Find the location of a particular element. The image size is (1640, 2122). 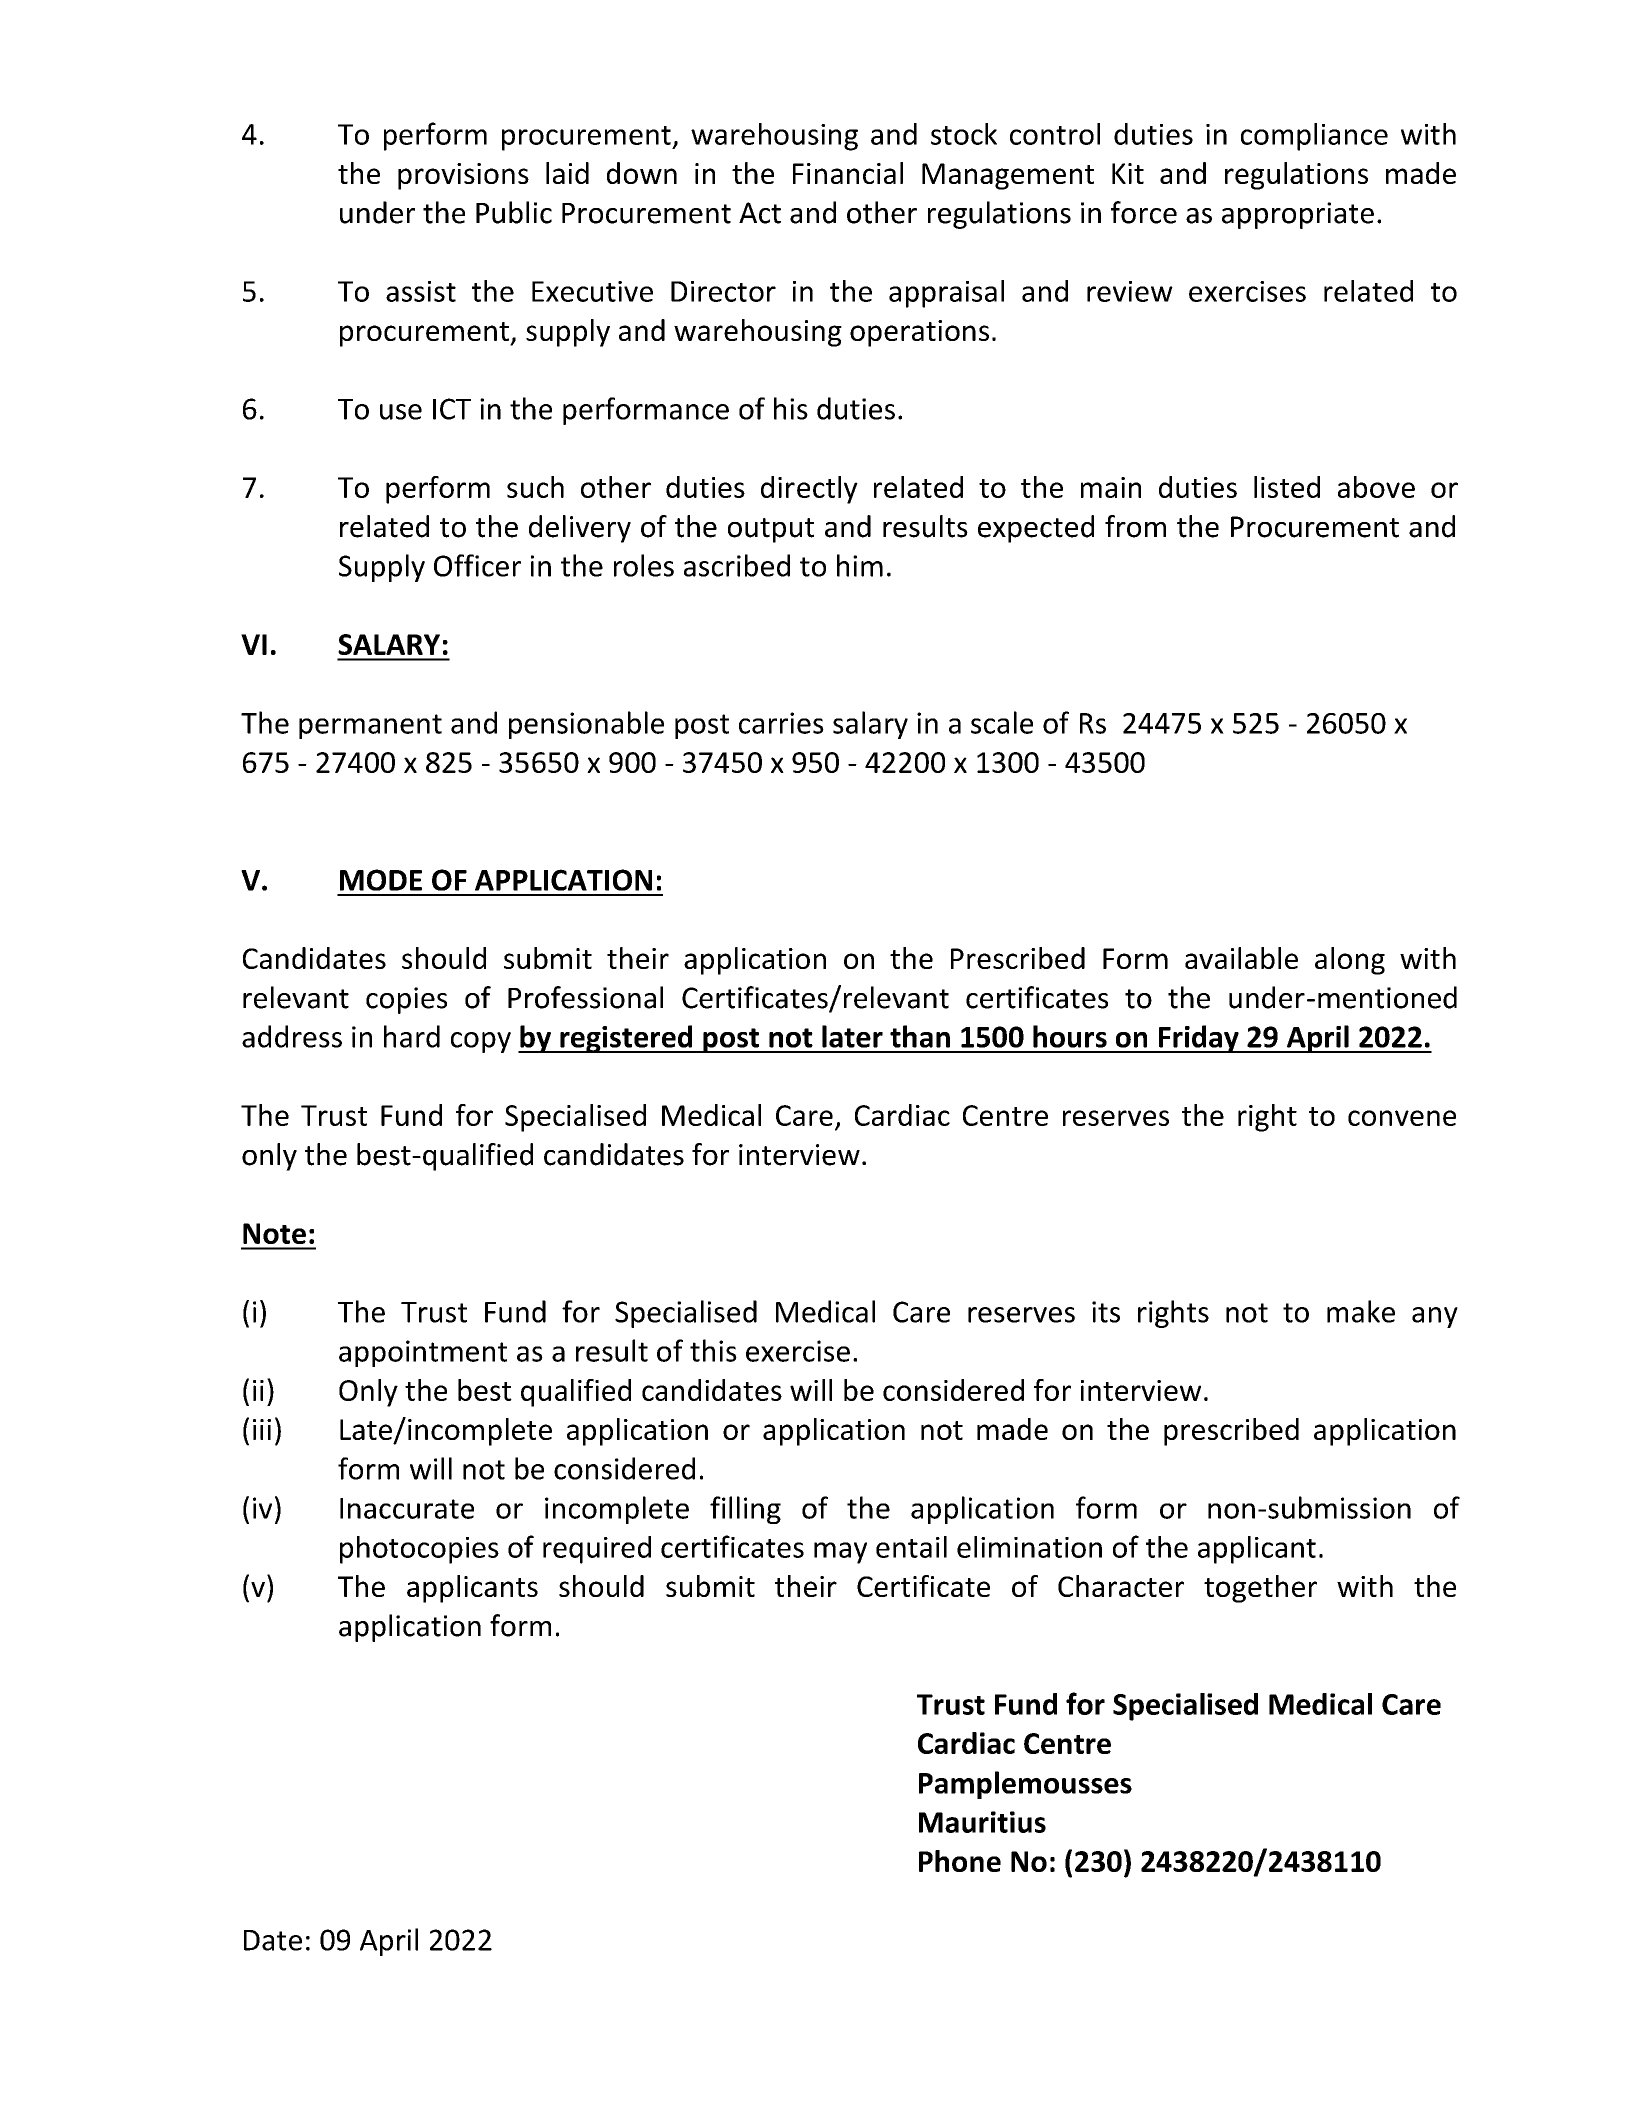

than is located at coordinates (920, 1036).
